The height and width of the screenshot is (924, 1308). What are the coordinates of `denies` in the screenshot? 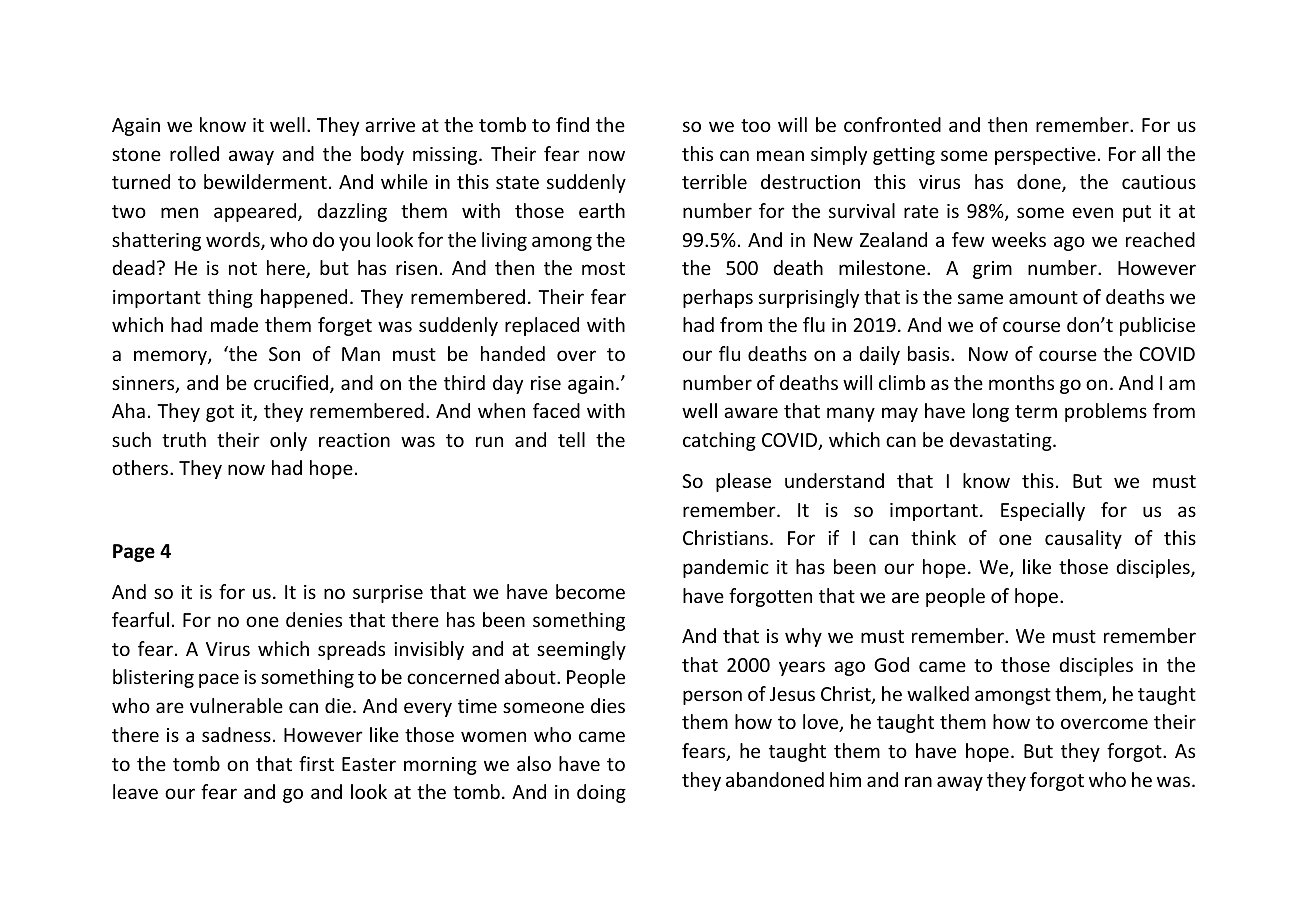 It's located at (314, 619).
